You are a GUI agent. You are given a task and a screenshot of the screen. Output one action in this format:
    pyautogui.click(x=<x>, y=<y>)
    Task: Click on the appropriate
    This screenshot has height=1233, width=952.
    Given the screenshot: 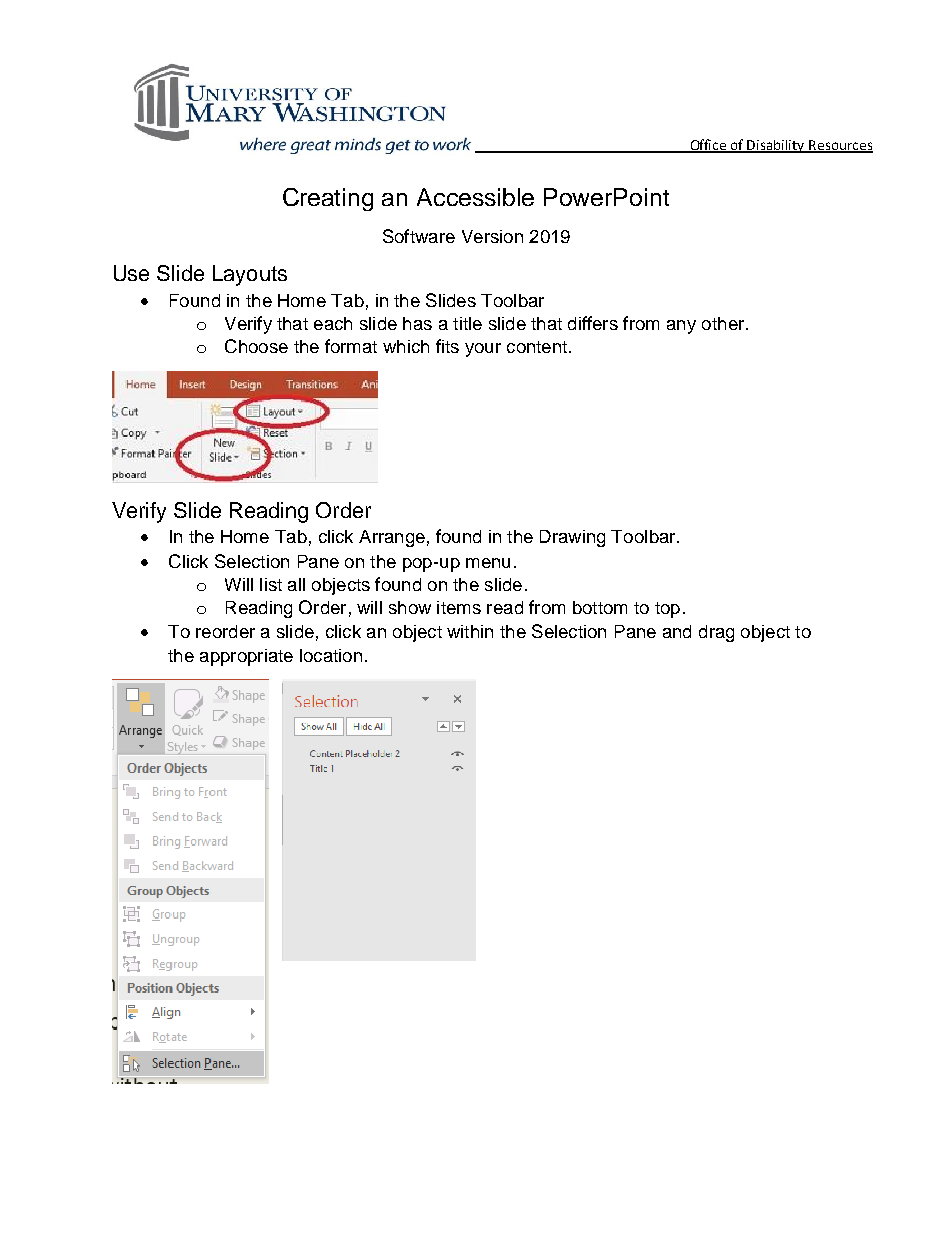 What is the action you would take?
    pyautogui.click(x=246, y=657)
